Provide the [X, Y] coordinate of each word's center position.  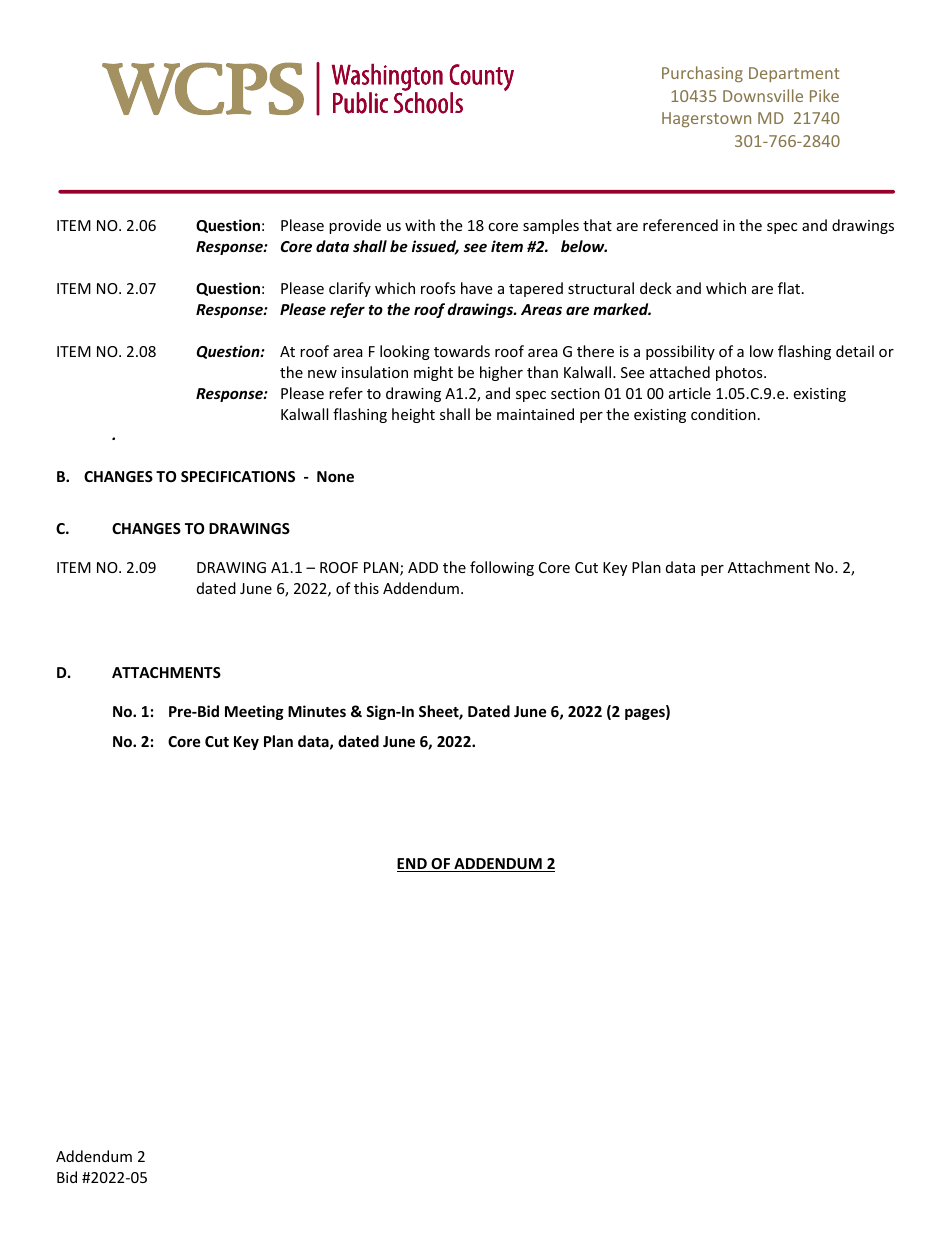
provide [355, 226]
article [690, 393]
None [335, 476]
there [595, 351]
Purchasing [702, 74]
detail [855, 351]
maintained [535, 414]
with [420, 225]
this [366, 588]
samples [551, 226]
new [322, 374]
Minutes [317, 711]
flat [790, 288]
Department [794, 74]
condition [723, 414]
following [502, 568]
